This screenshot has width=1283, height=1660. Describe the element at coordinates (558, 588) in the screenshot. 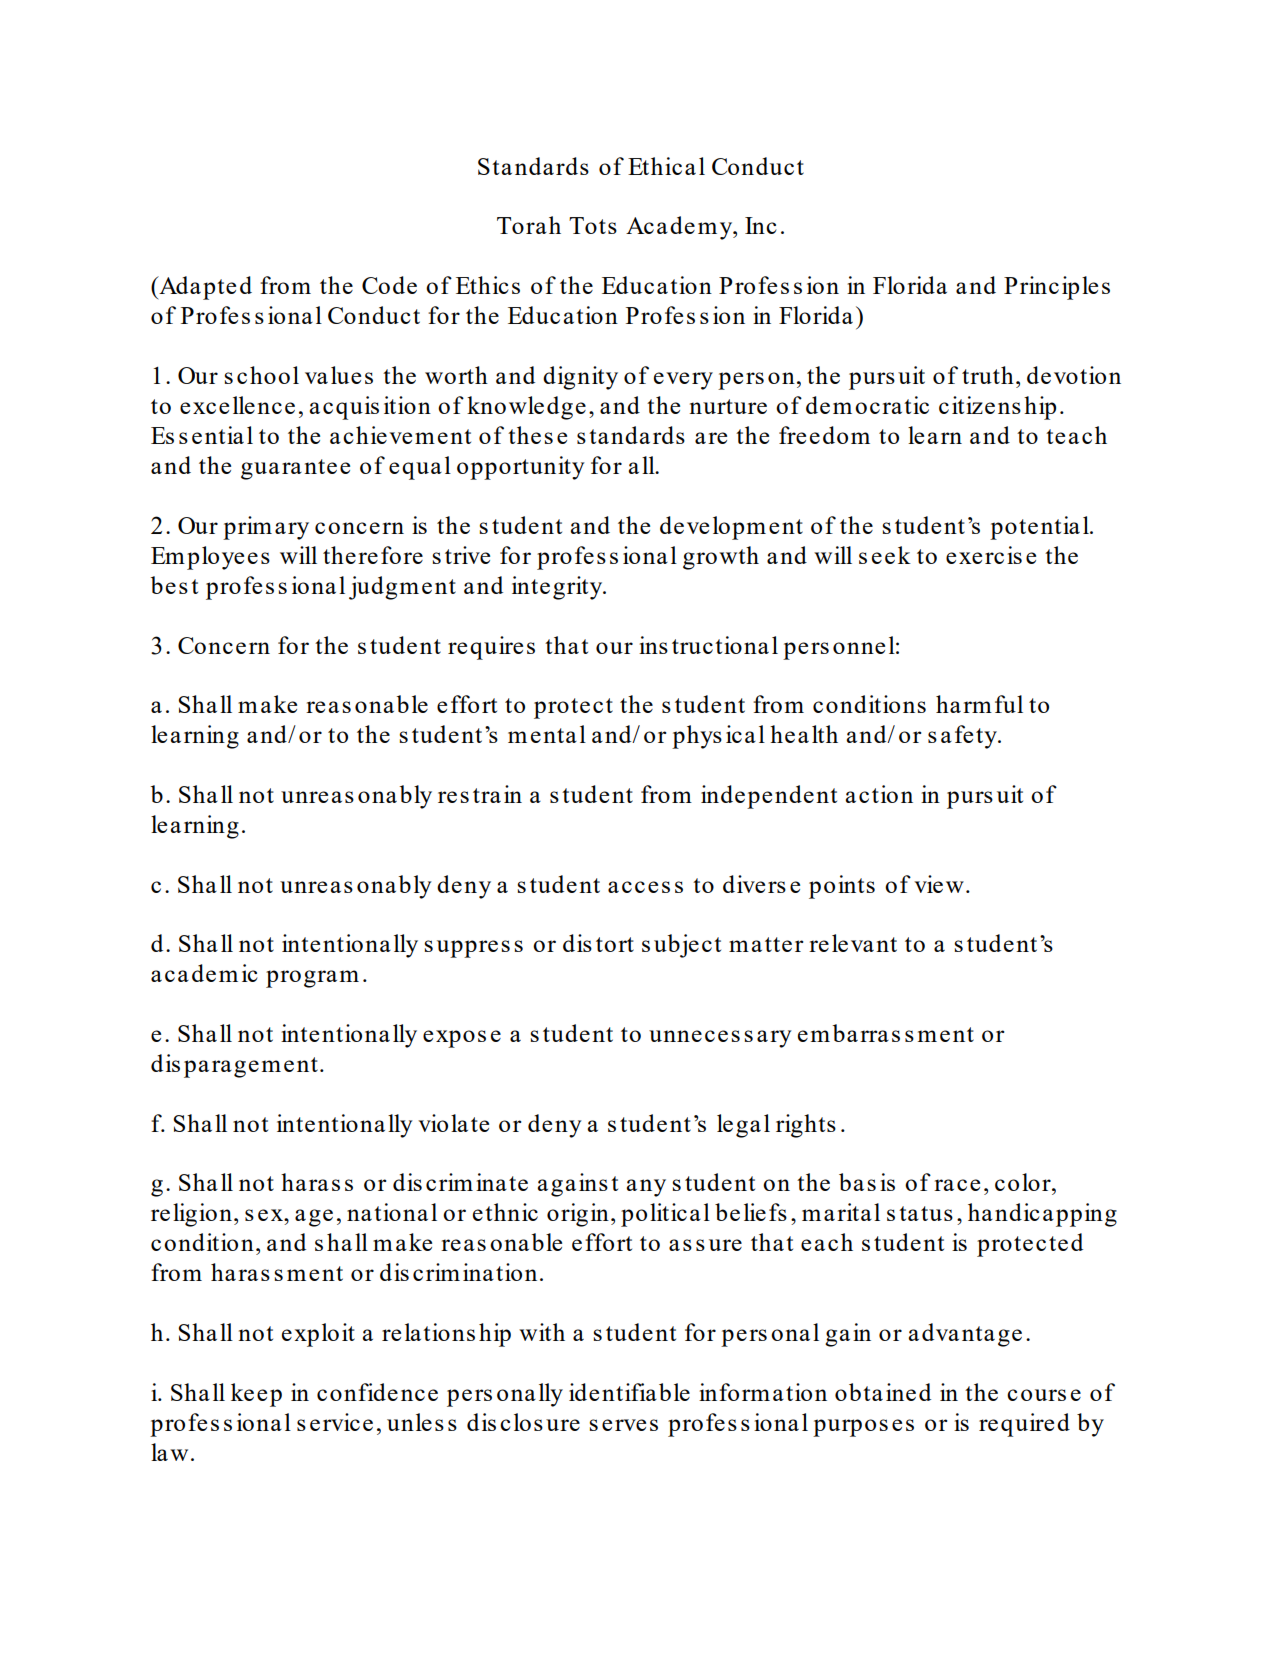

I see `integrity` at that location.
